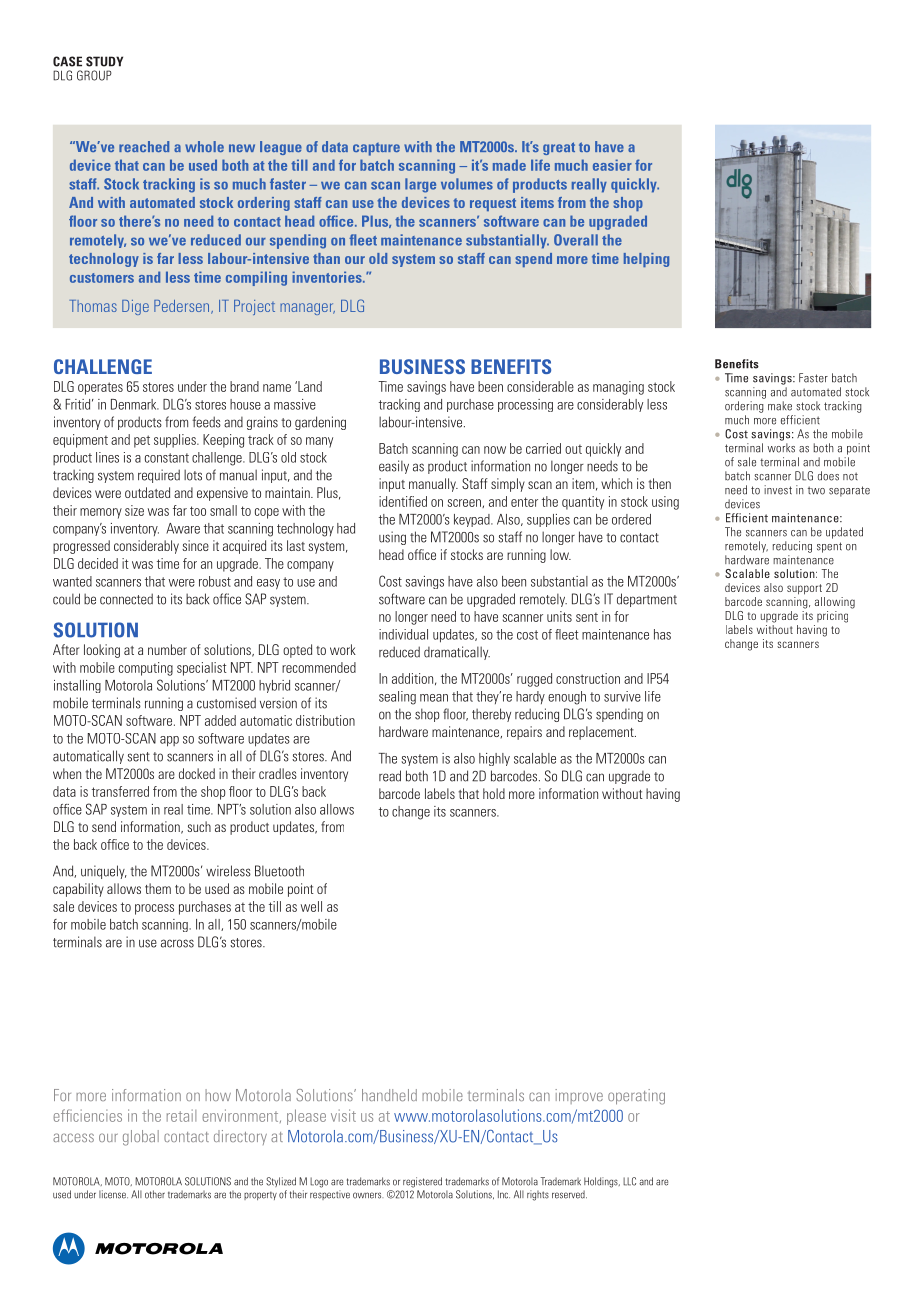 This image has width=924, height=1308. What do you see at coordinates (612, 165) in the image?
I see `easier` at bounding box center [612, 165].
